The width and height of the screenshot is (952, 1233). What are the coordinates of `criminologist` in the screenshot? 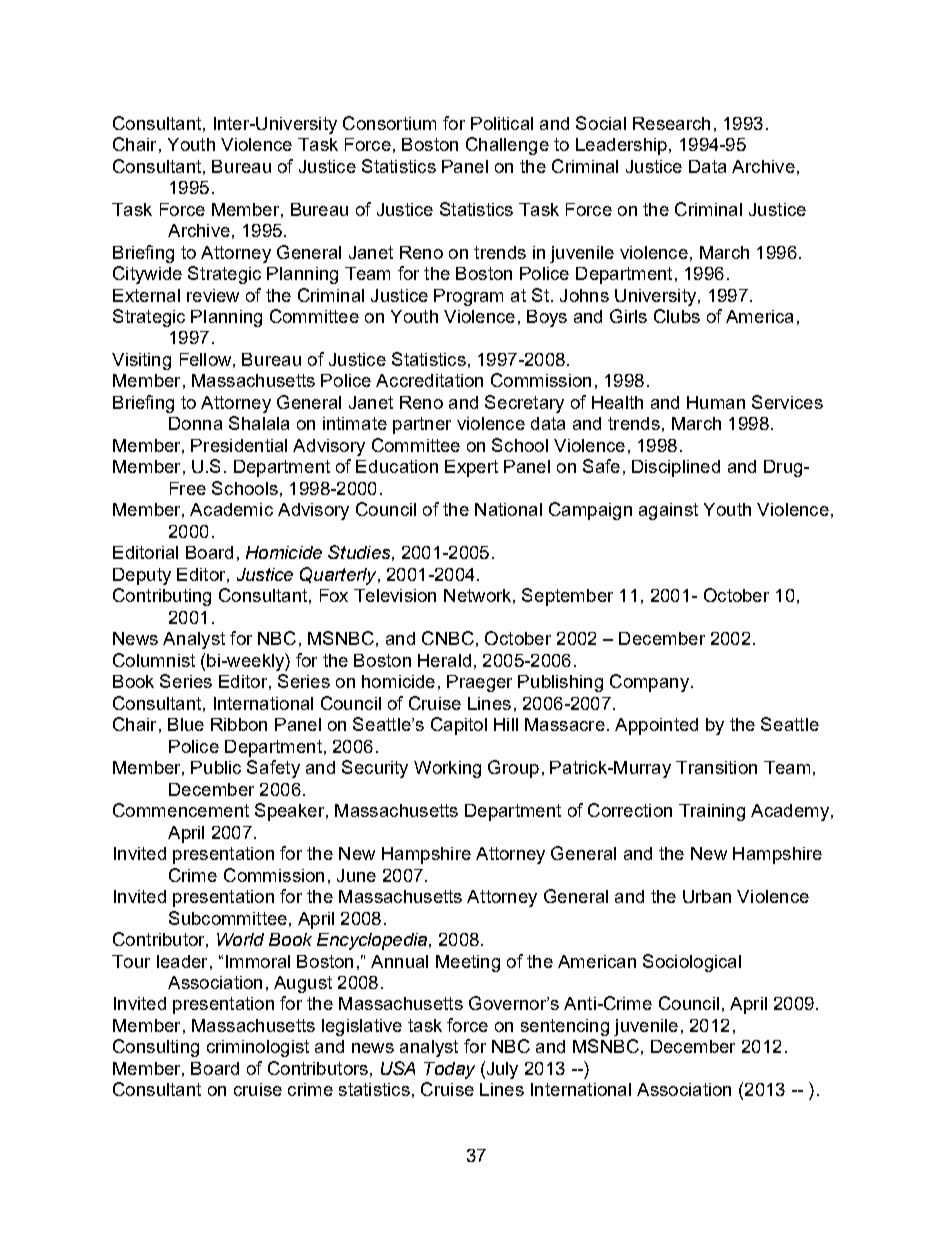 It's located at (258, 1048).
